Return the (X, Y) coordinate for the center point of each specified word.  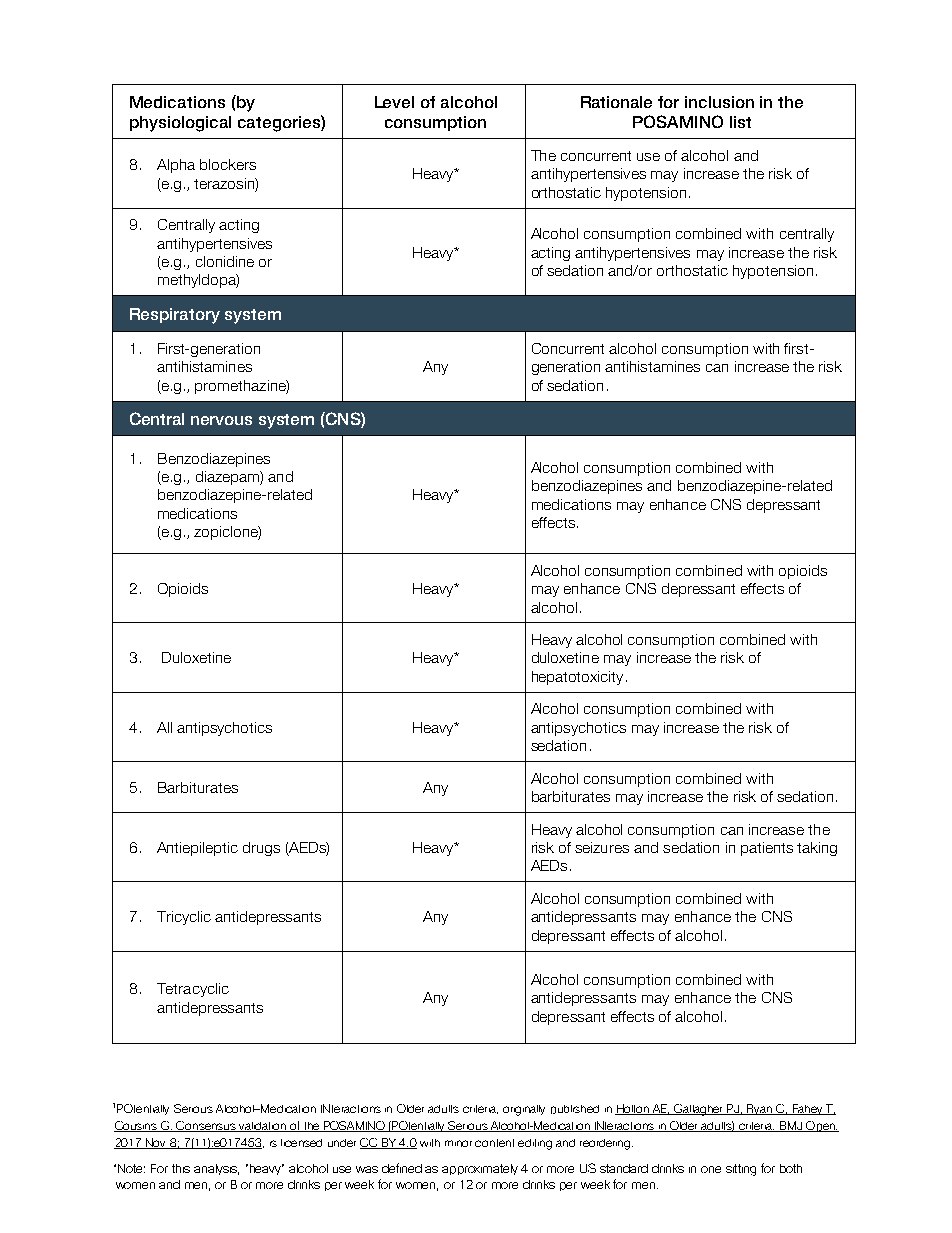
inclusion (719, 102)
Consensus (206, 1126)
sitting (741, 1170)
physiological (180, 124)
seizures (602, 847)
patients (767, 849)
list (740, 122)
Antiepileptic (197, 849)
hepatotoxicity (577, 678)
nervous (221, 420)
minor (458, 1143)
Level (394, 102)
